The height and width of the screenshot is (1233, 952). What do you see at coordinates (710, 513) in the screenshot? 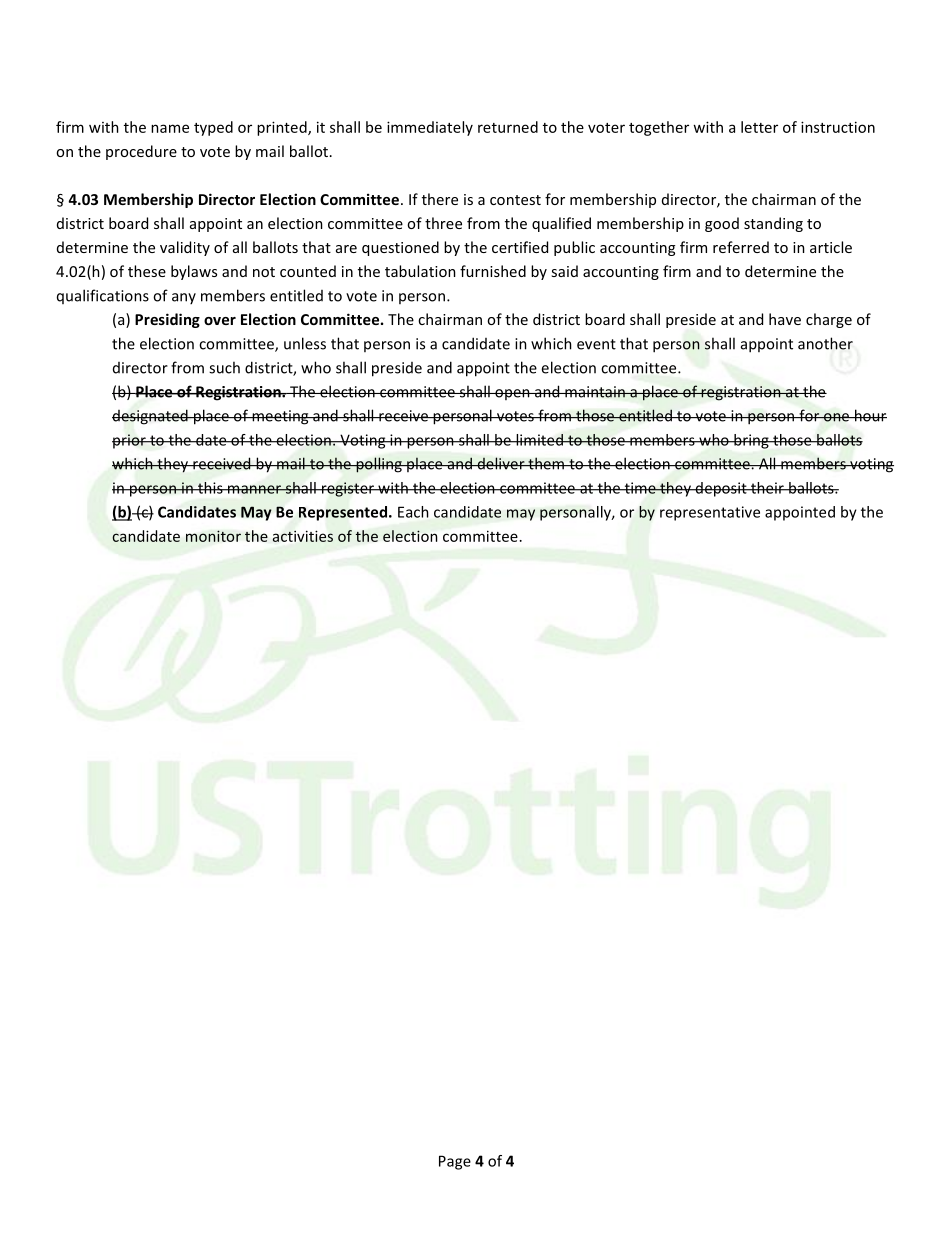
I see `representative` at bounding box center [710, 513].
